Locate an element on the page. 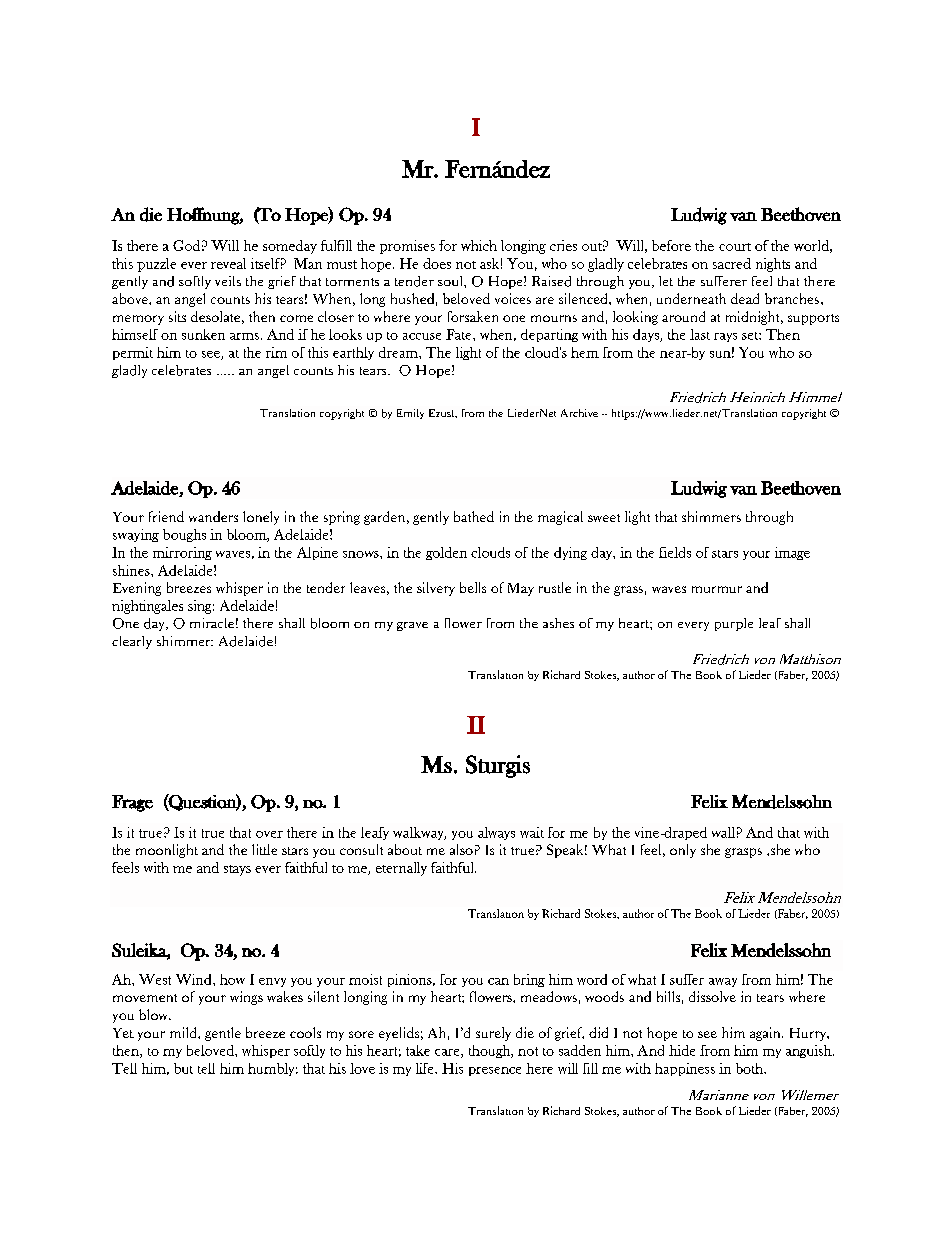  soul is located at coordinates (451, 281).
